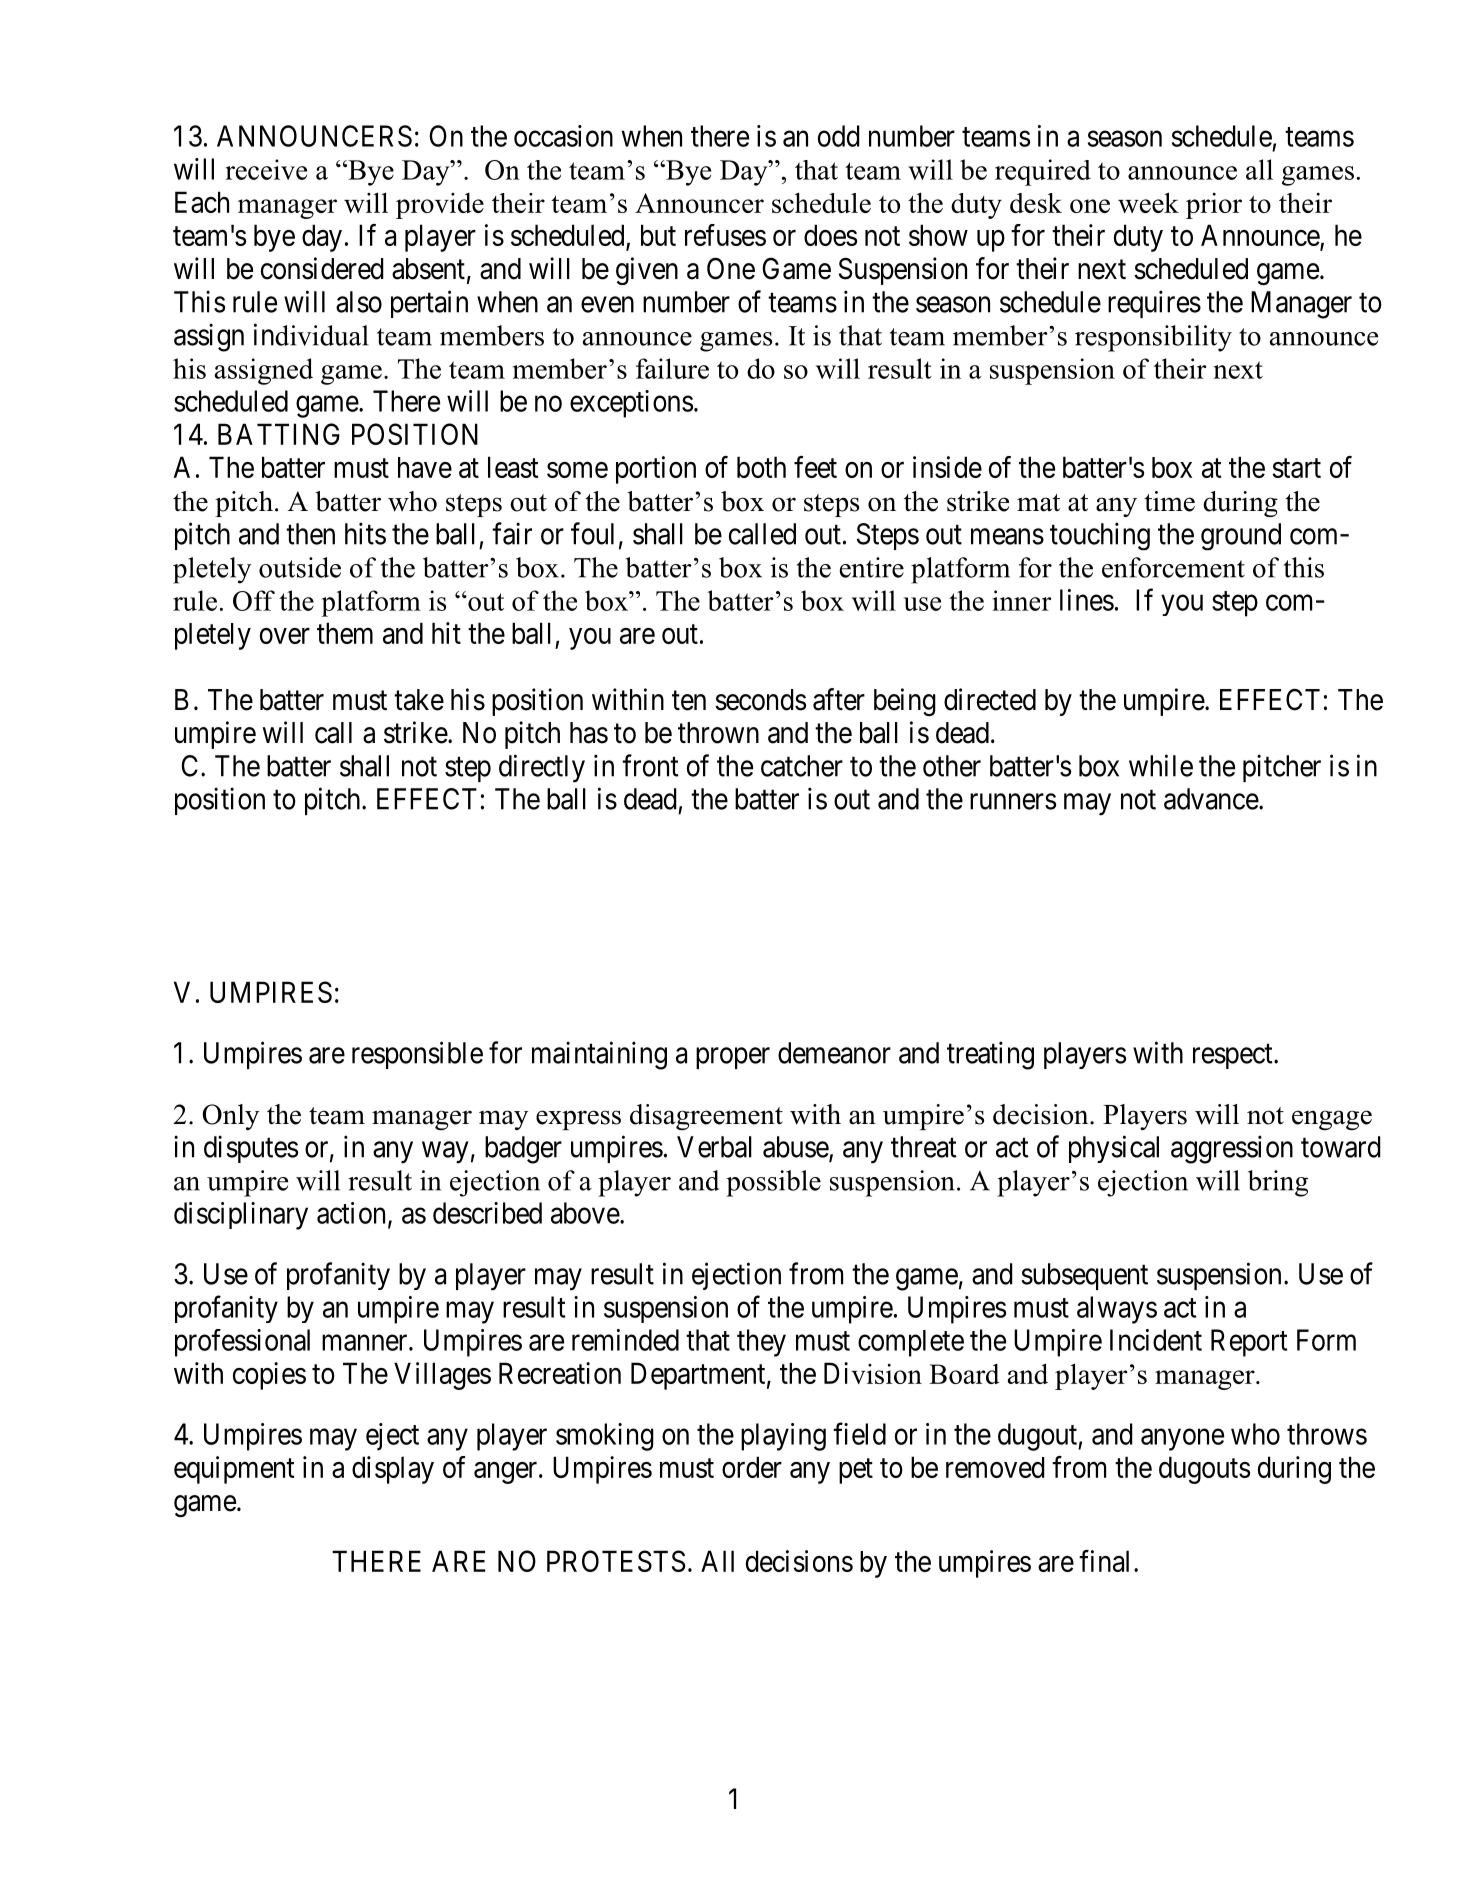 The image size is (1470, 1902). I want to click on responsible, so click(417, 1055).
